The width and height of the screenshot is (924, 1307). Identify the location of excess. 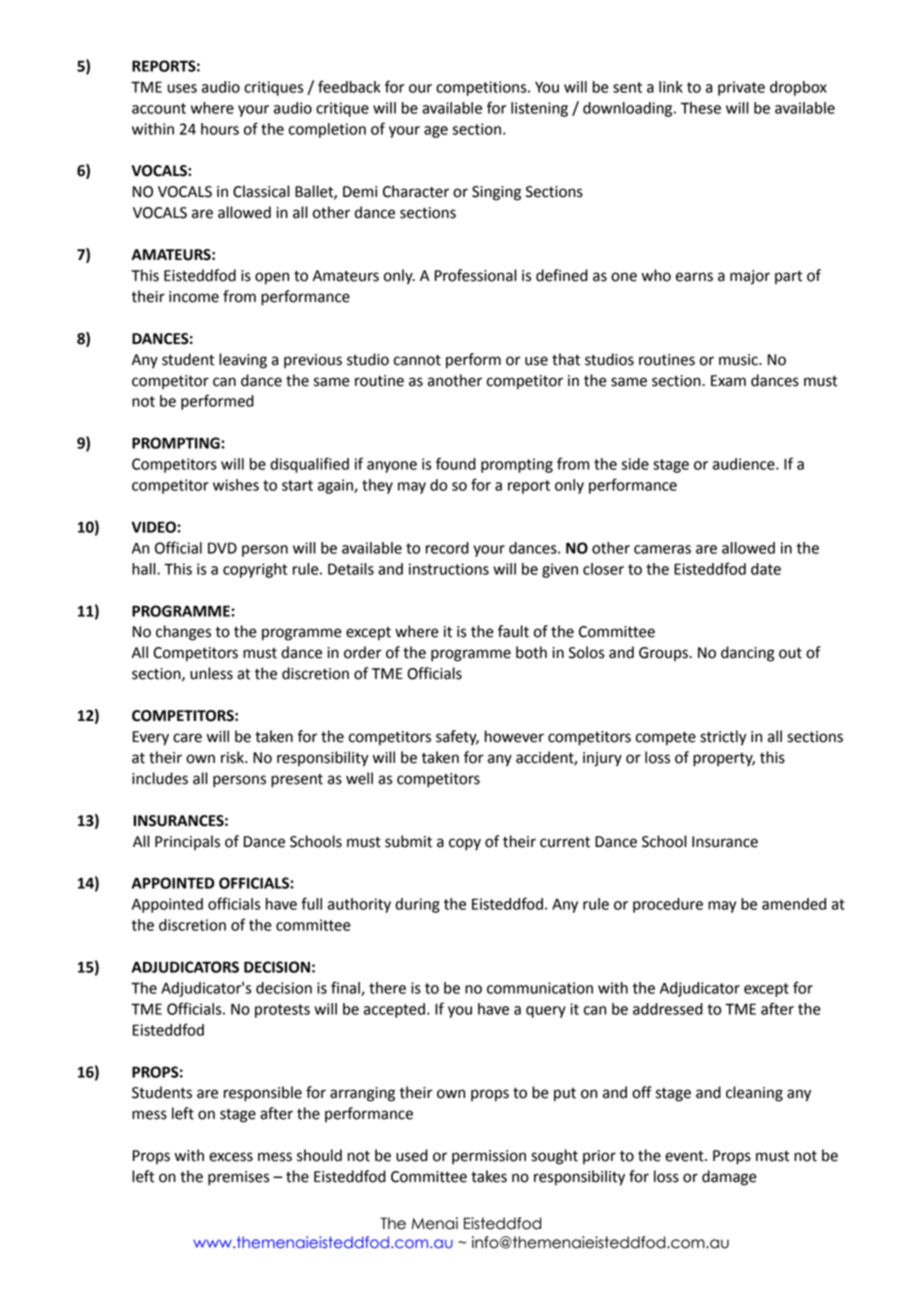
(231, 1157).
